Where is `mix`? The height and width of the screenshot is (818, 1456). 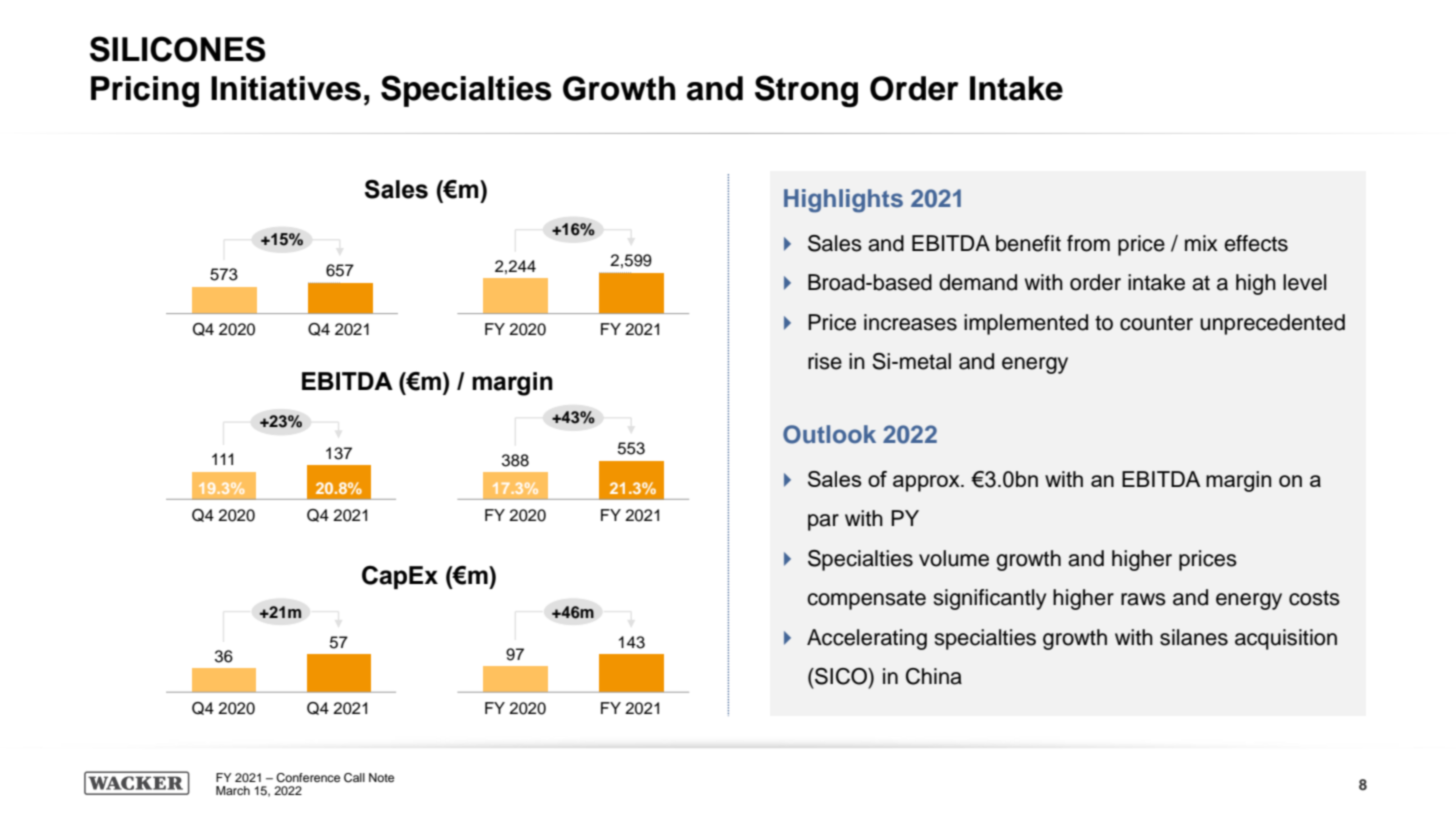
mix is located at coordinates (1201, 243).
